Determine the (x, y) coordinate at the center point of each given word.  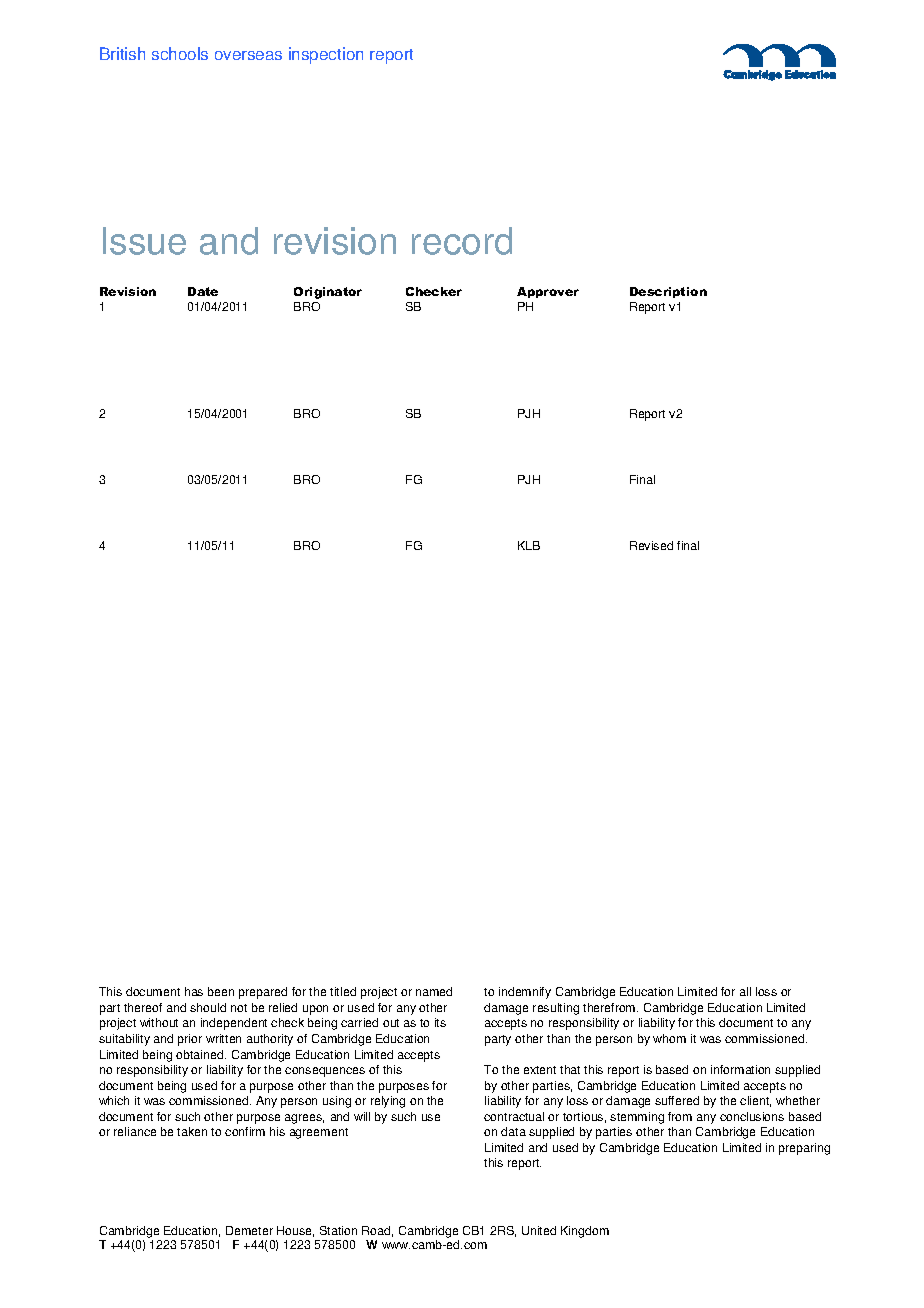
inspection (326, 55)
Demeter (249, 1230)
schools (180, 53)
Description (668, 292)
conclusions (752, 1116)
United (539, 1230)
